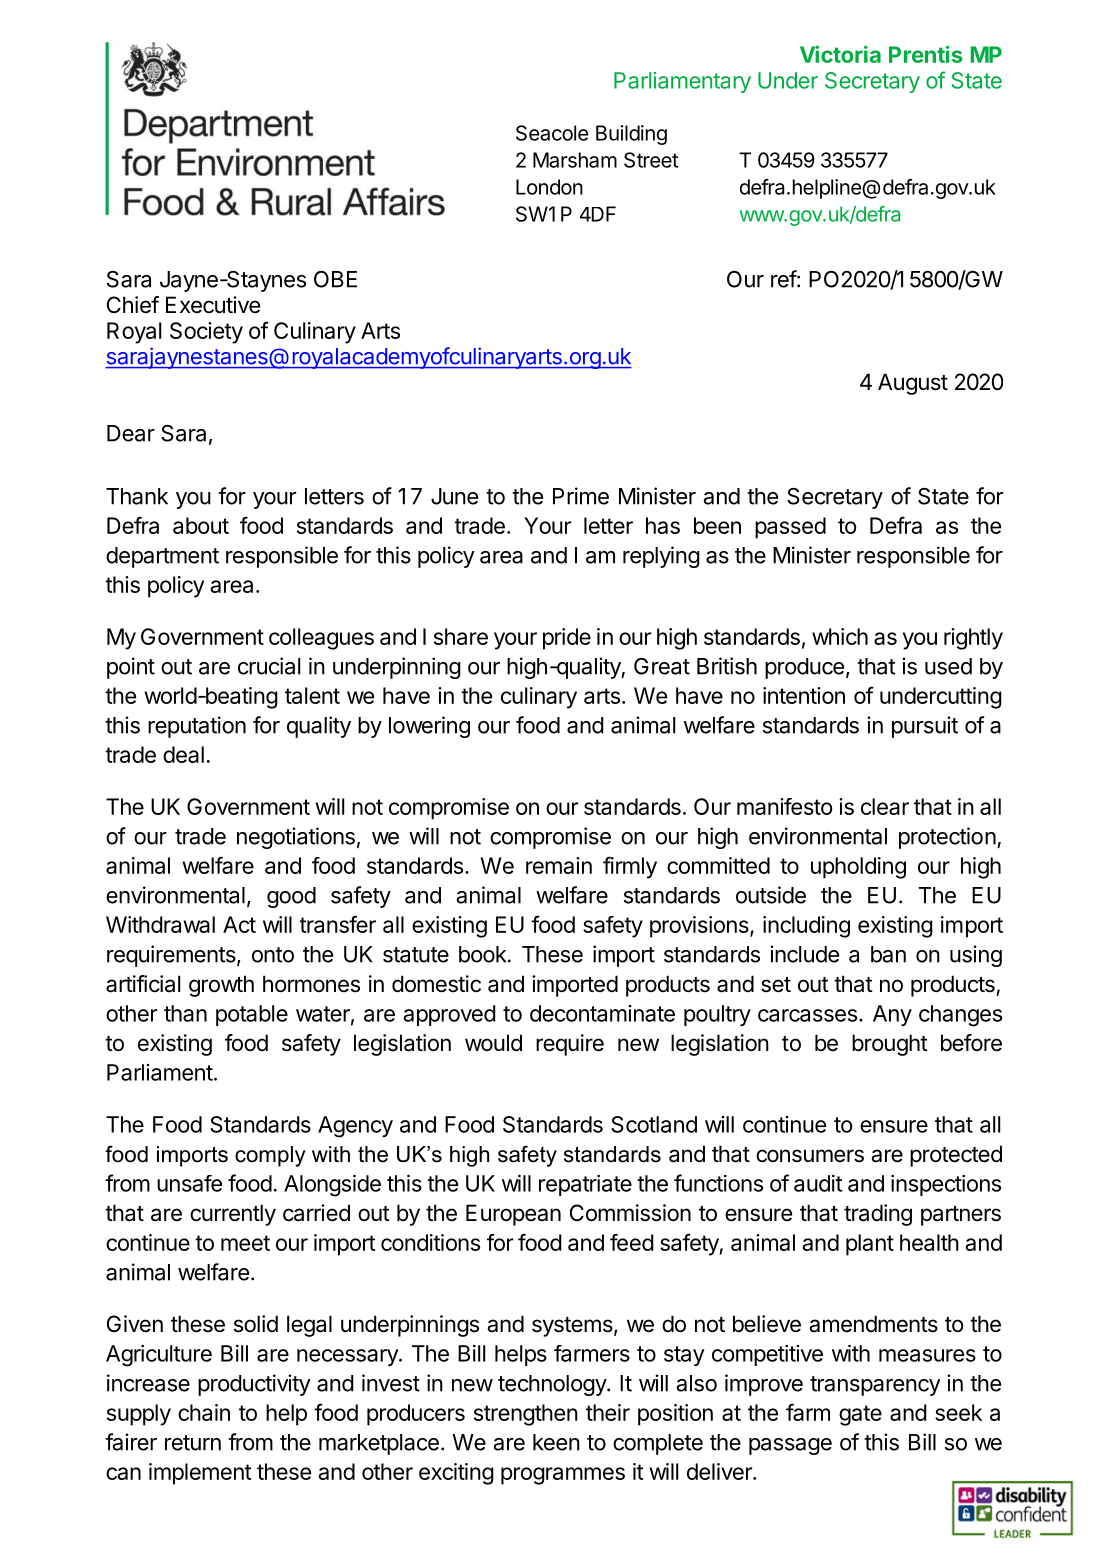 This document has height=1567, width=1108. Describe the element at coordinates (183, 754) in the document. I see `deal` at that location.
